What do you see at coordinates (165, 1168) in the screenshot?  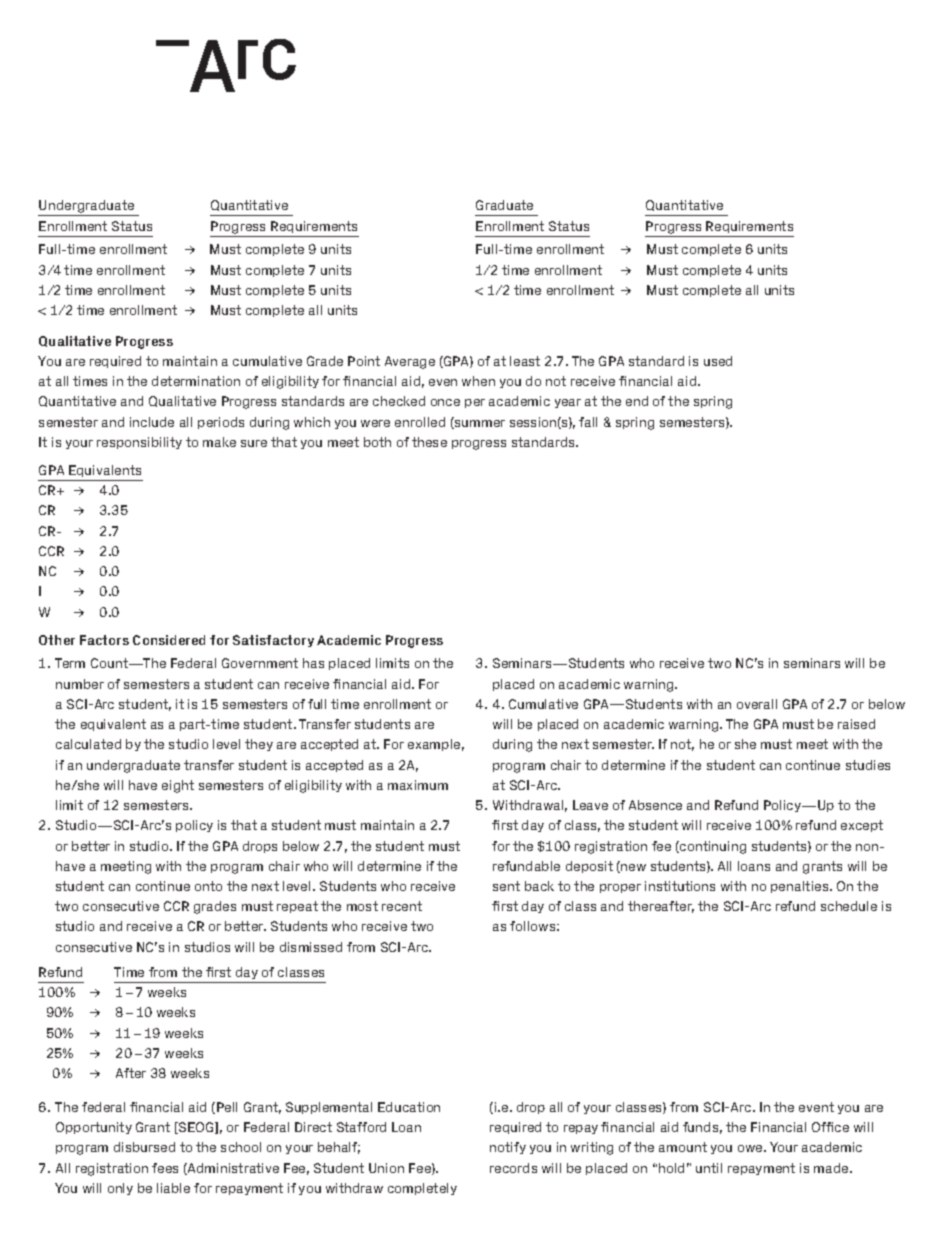 I see `fees` at bounding box center [165, 1168].
